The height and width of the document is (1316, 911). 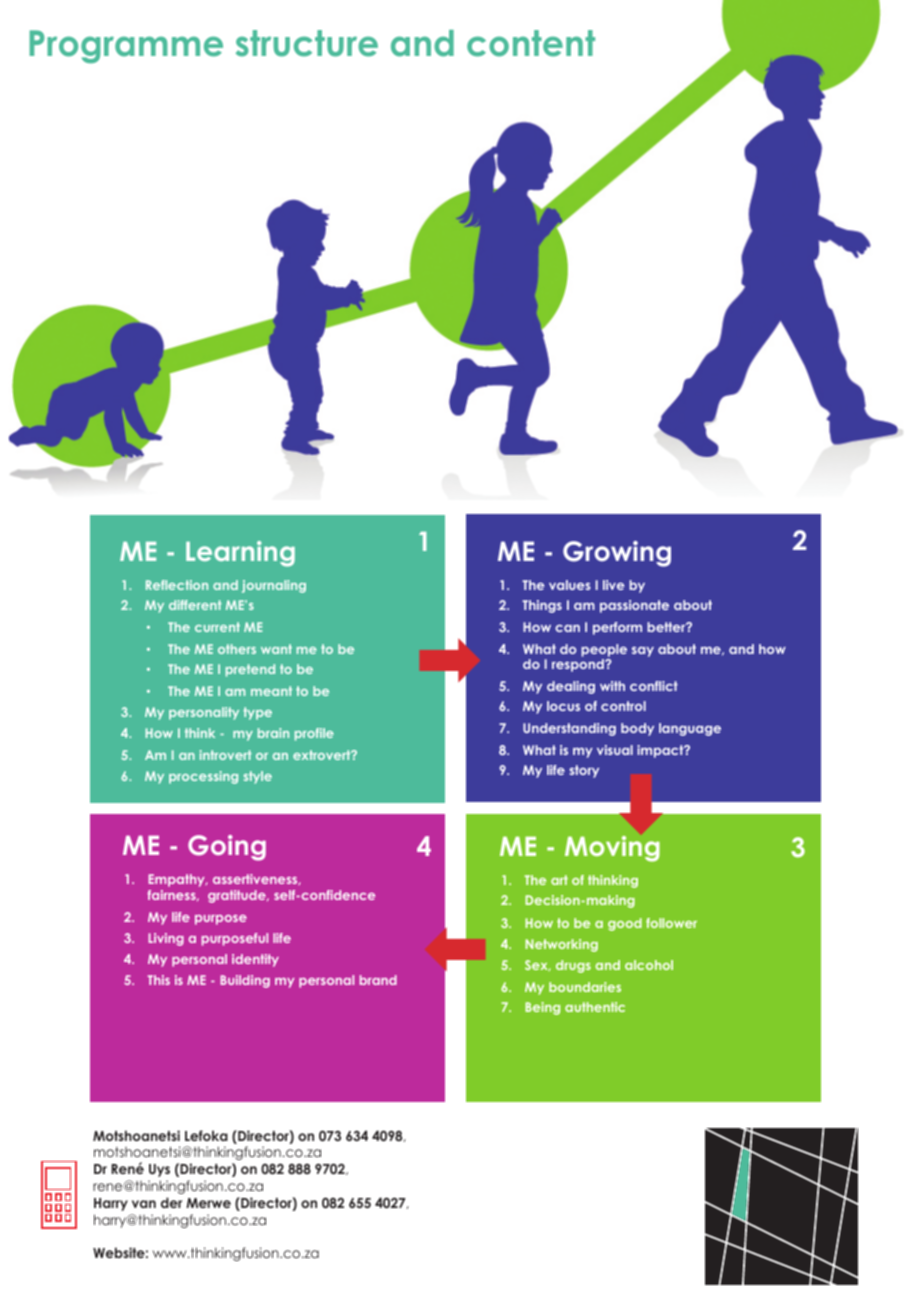 What do you see at coordinates (617, 554) in the document?
I see `Growing` at bounding box center [617, 554].
